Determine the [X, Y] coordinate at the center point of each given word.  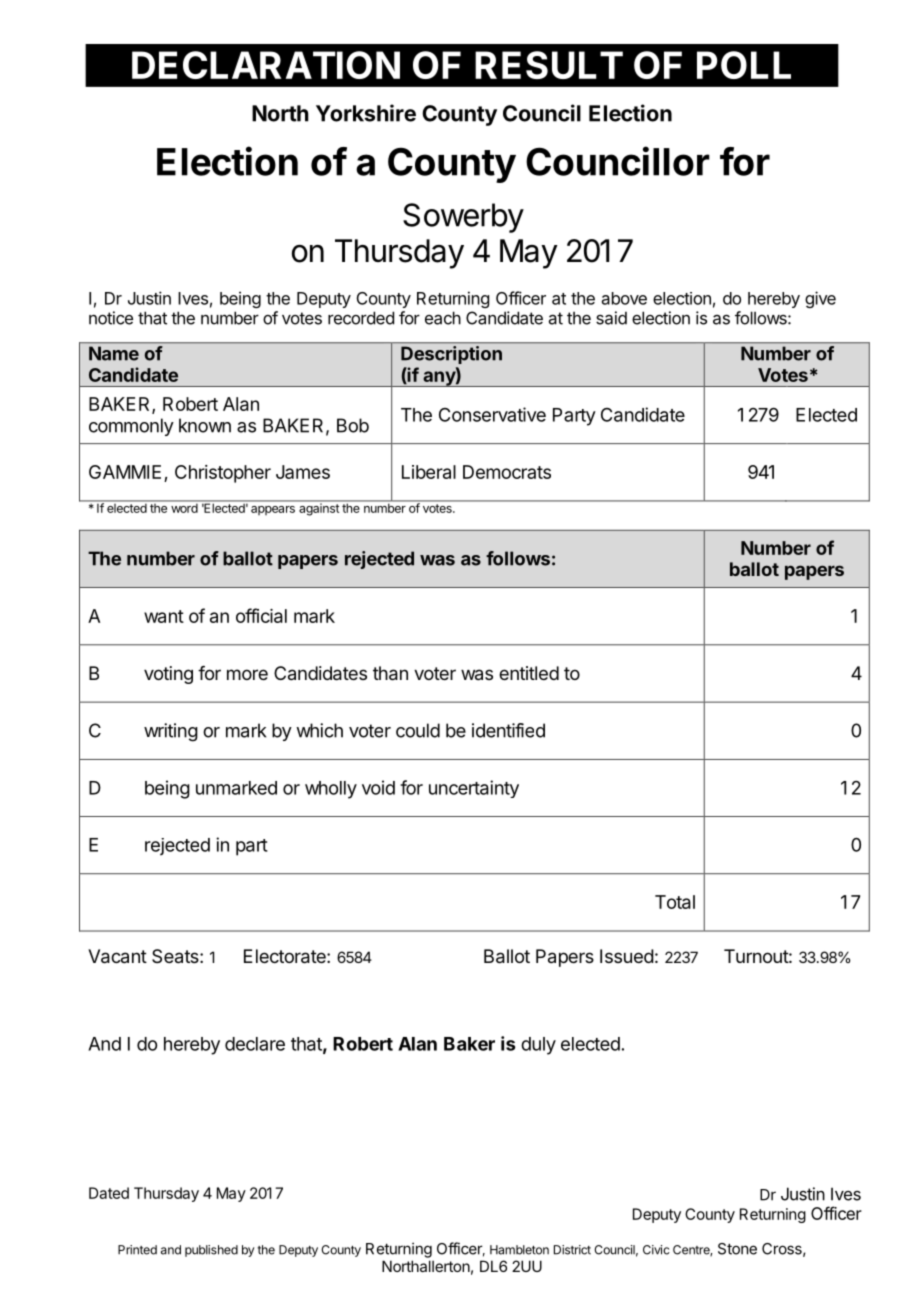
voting [168, 675]
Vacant [117, 956]
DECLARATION [266, 65]
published [211, 1251]
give [820, 299]
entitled [529, 673]
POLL [744, 65]
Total [675, 902]
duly [538, 1046]
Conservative [492, 414]
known [205, 425]
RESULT [549, 65]
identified [508, 730]
